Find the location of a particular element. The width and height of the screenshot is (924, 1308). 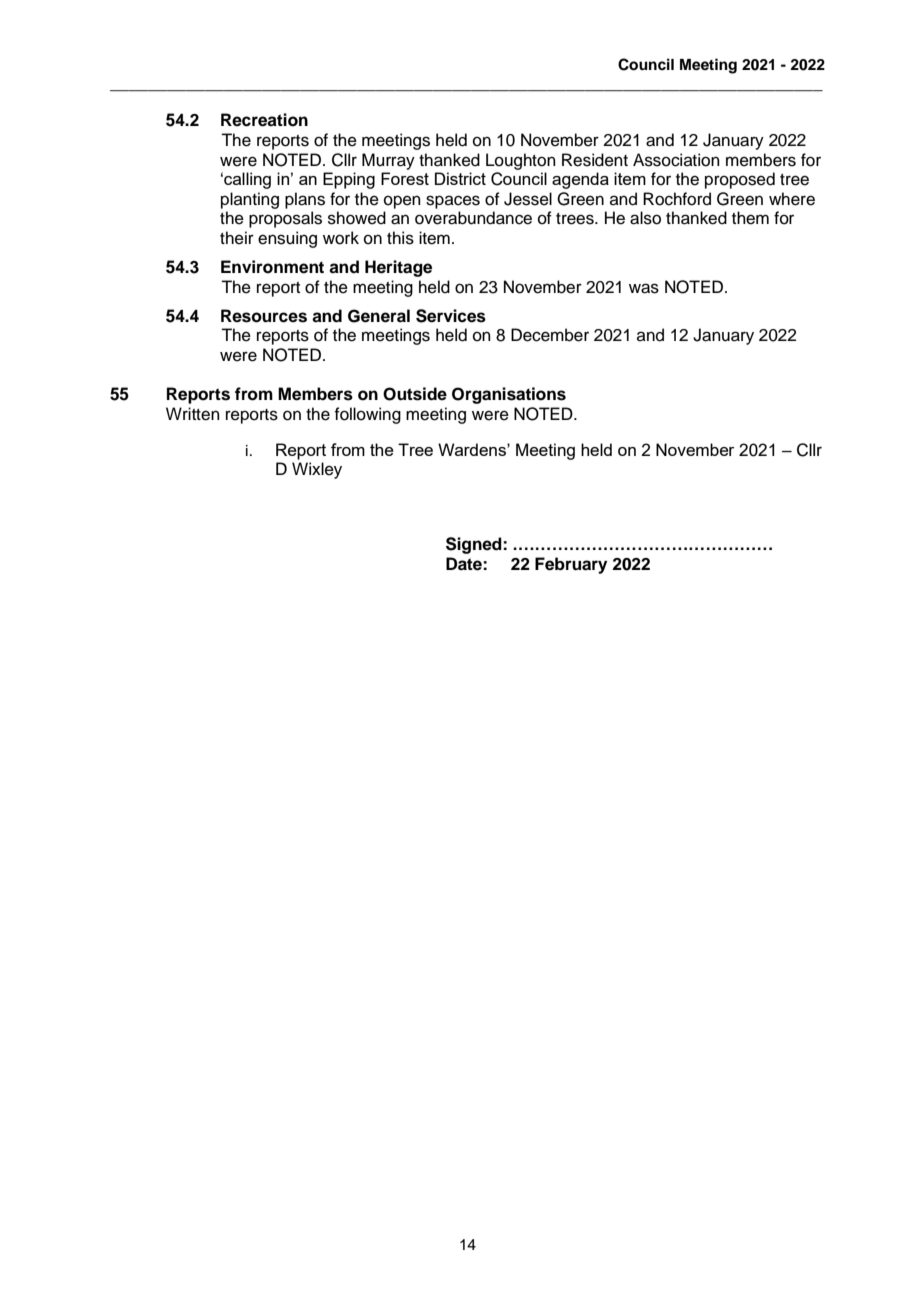

Association is located at coordinates (676, 160).
